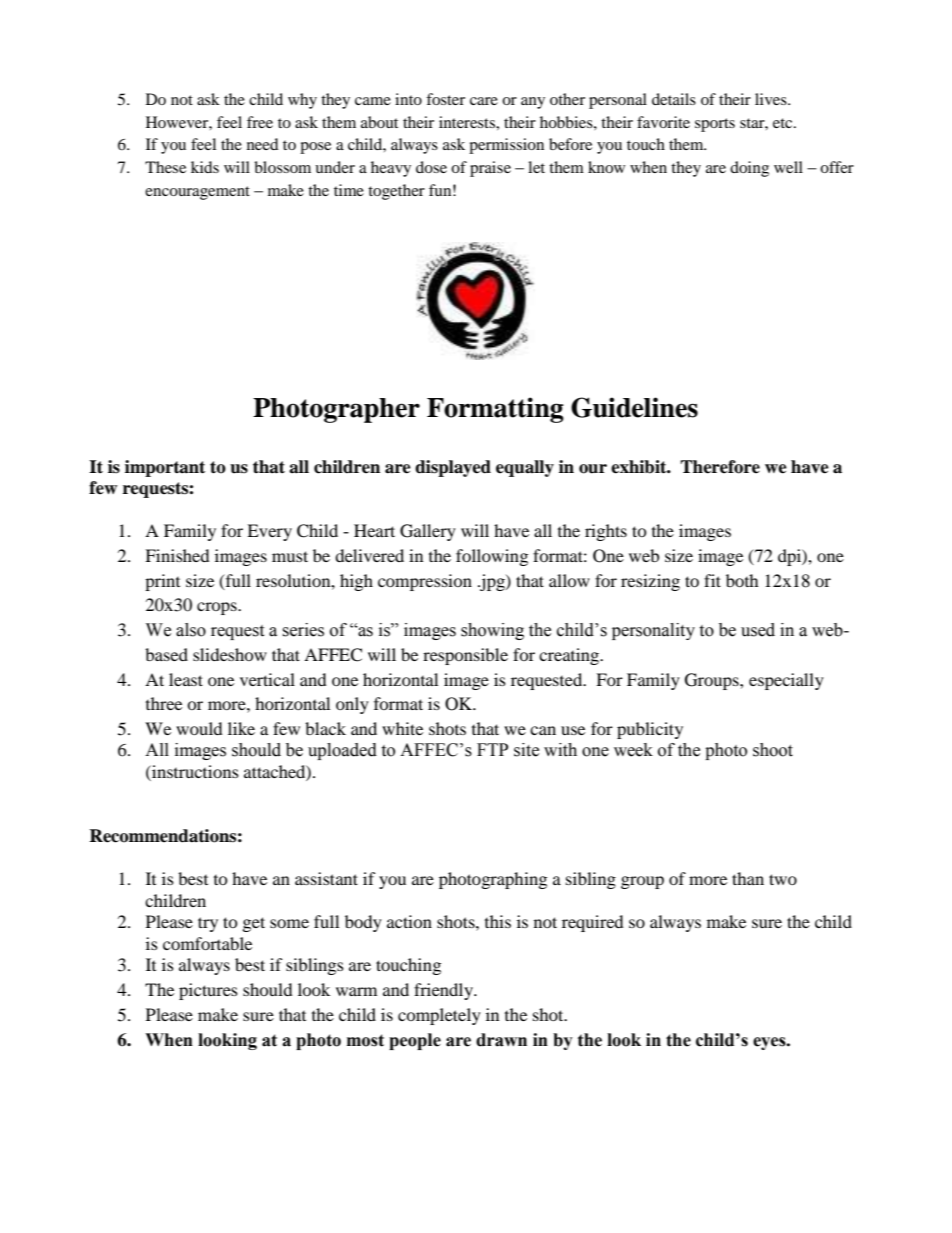 This screenshot has height=1233, width=952. What do you see at coordinates (260, 122) in the screenshot?
I see `free` at bounding box center [260, 122].
